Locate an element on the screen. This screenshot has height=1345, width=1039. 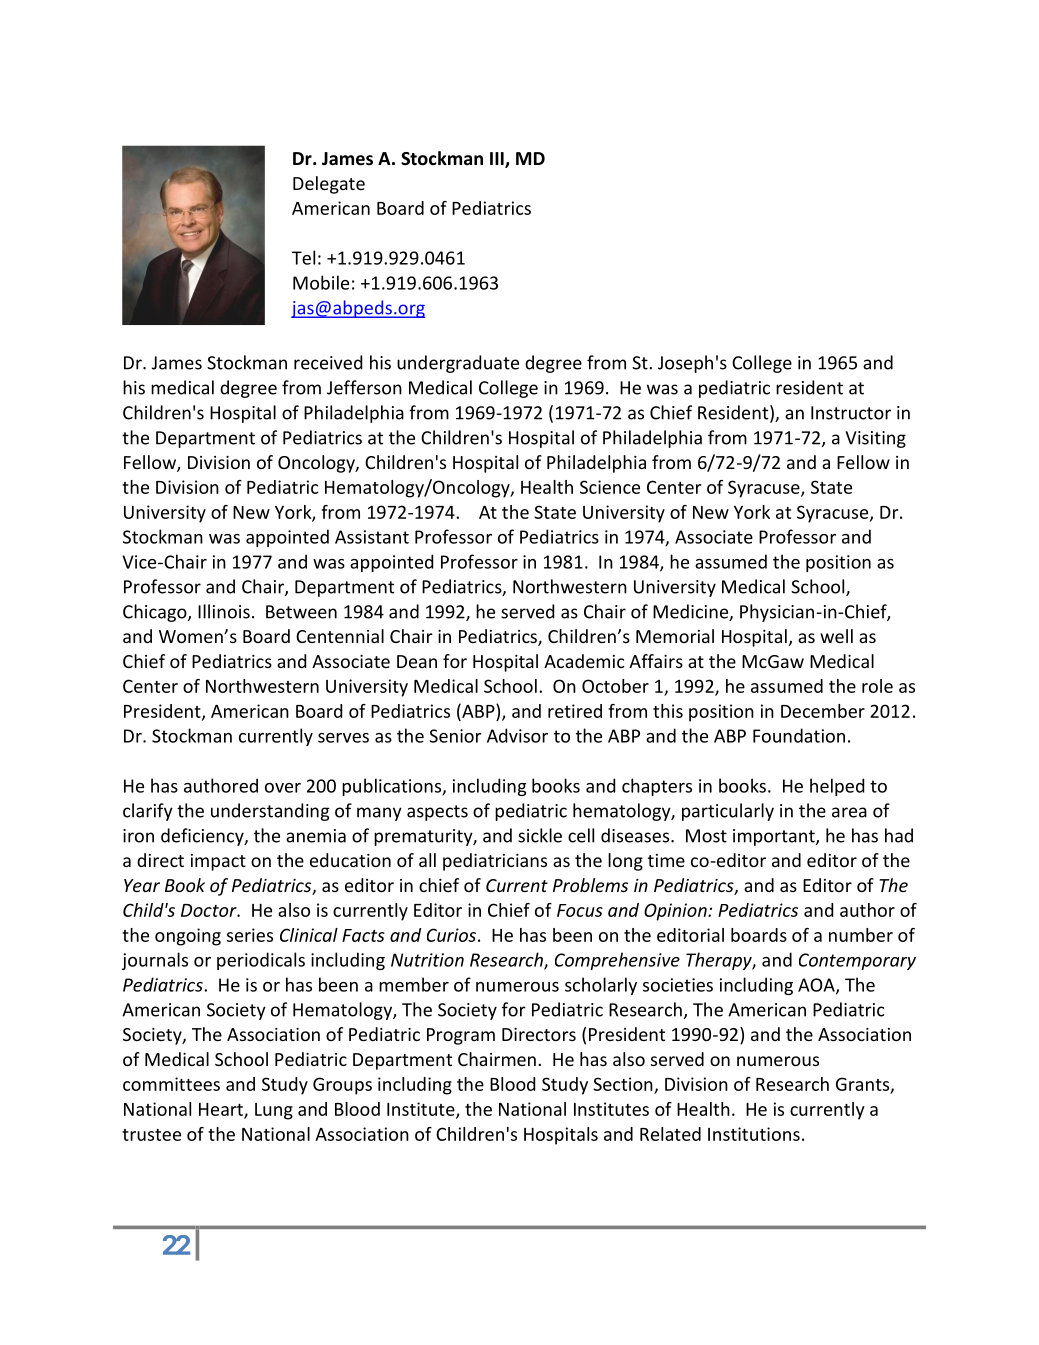
Lung is located at coordinates (274, 1111).
